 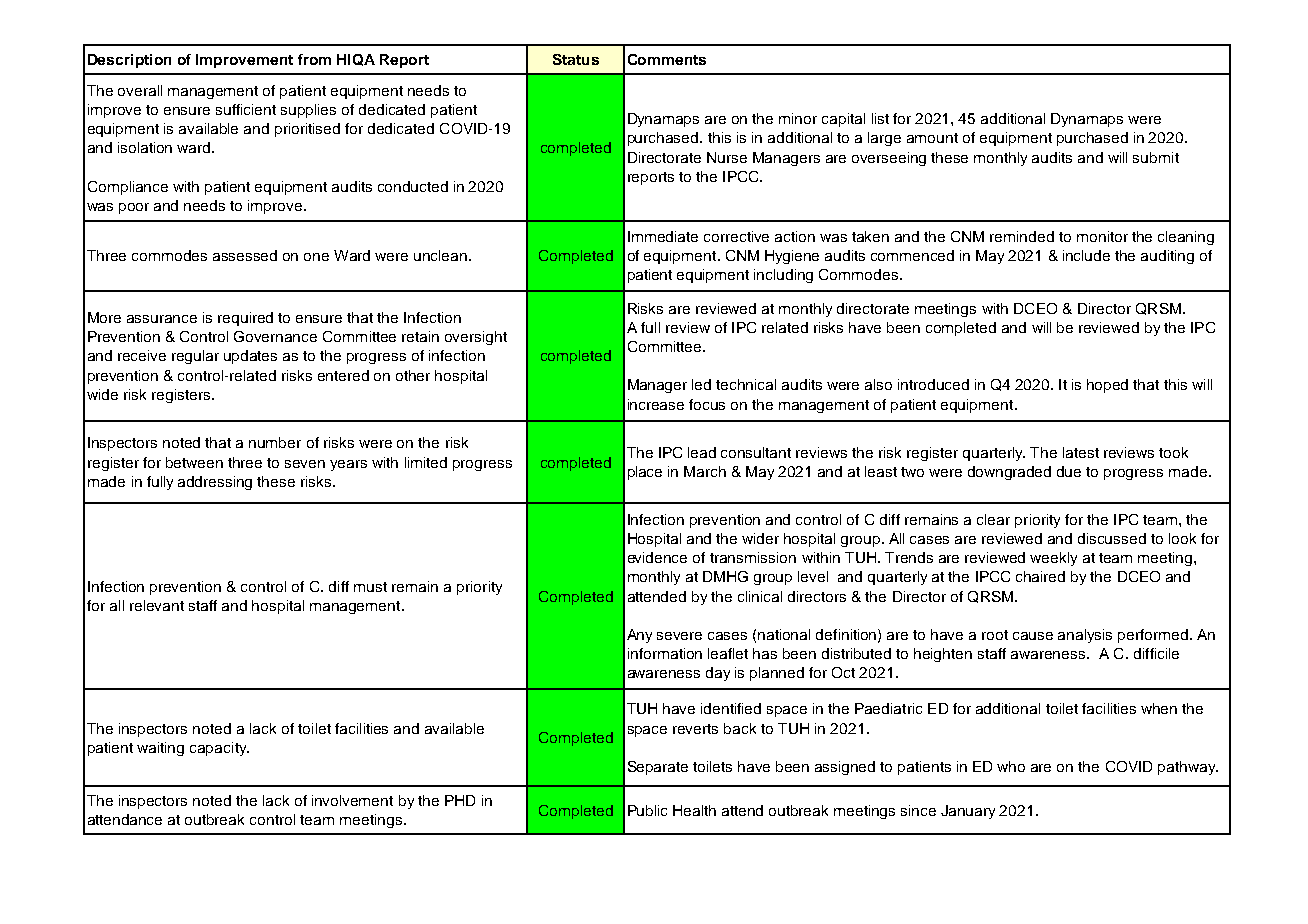 What do you see at coordinates (647, 810) in the document?
I see `Public` at bounding box center [647, 810].
